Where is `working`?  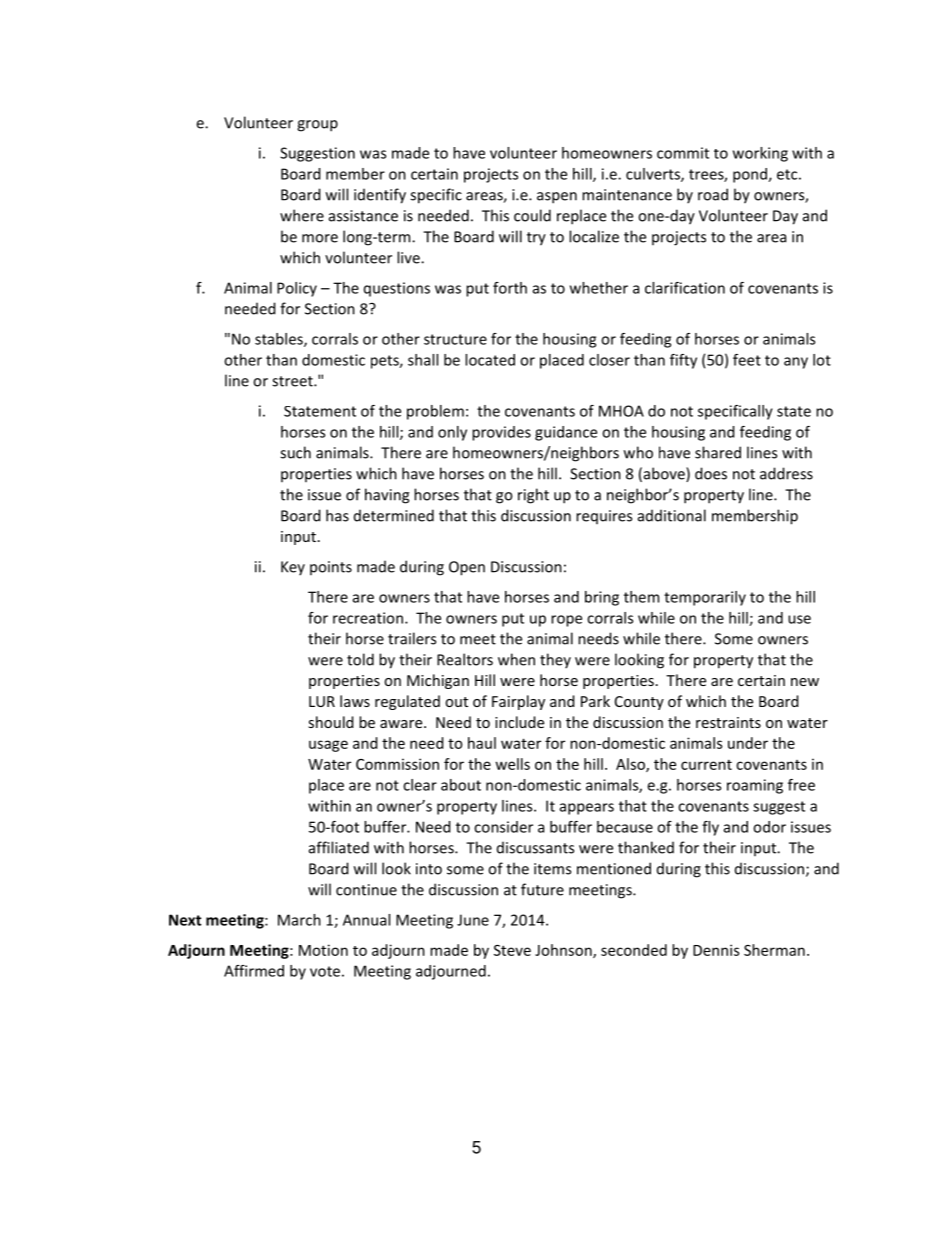
working is located at coordinates (760, 154).
